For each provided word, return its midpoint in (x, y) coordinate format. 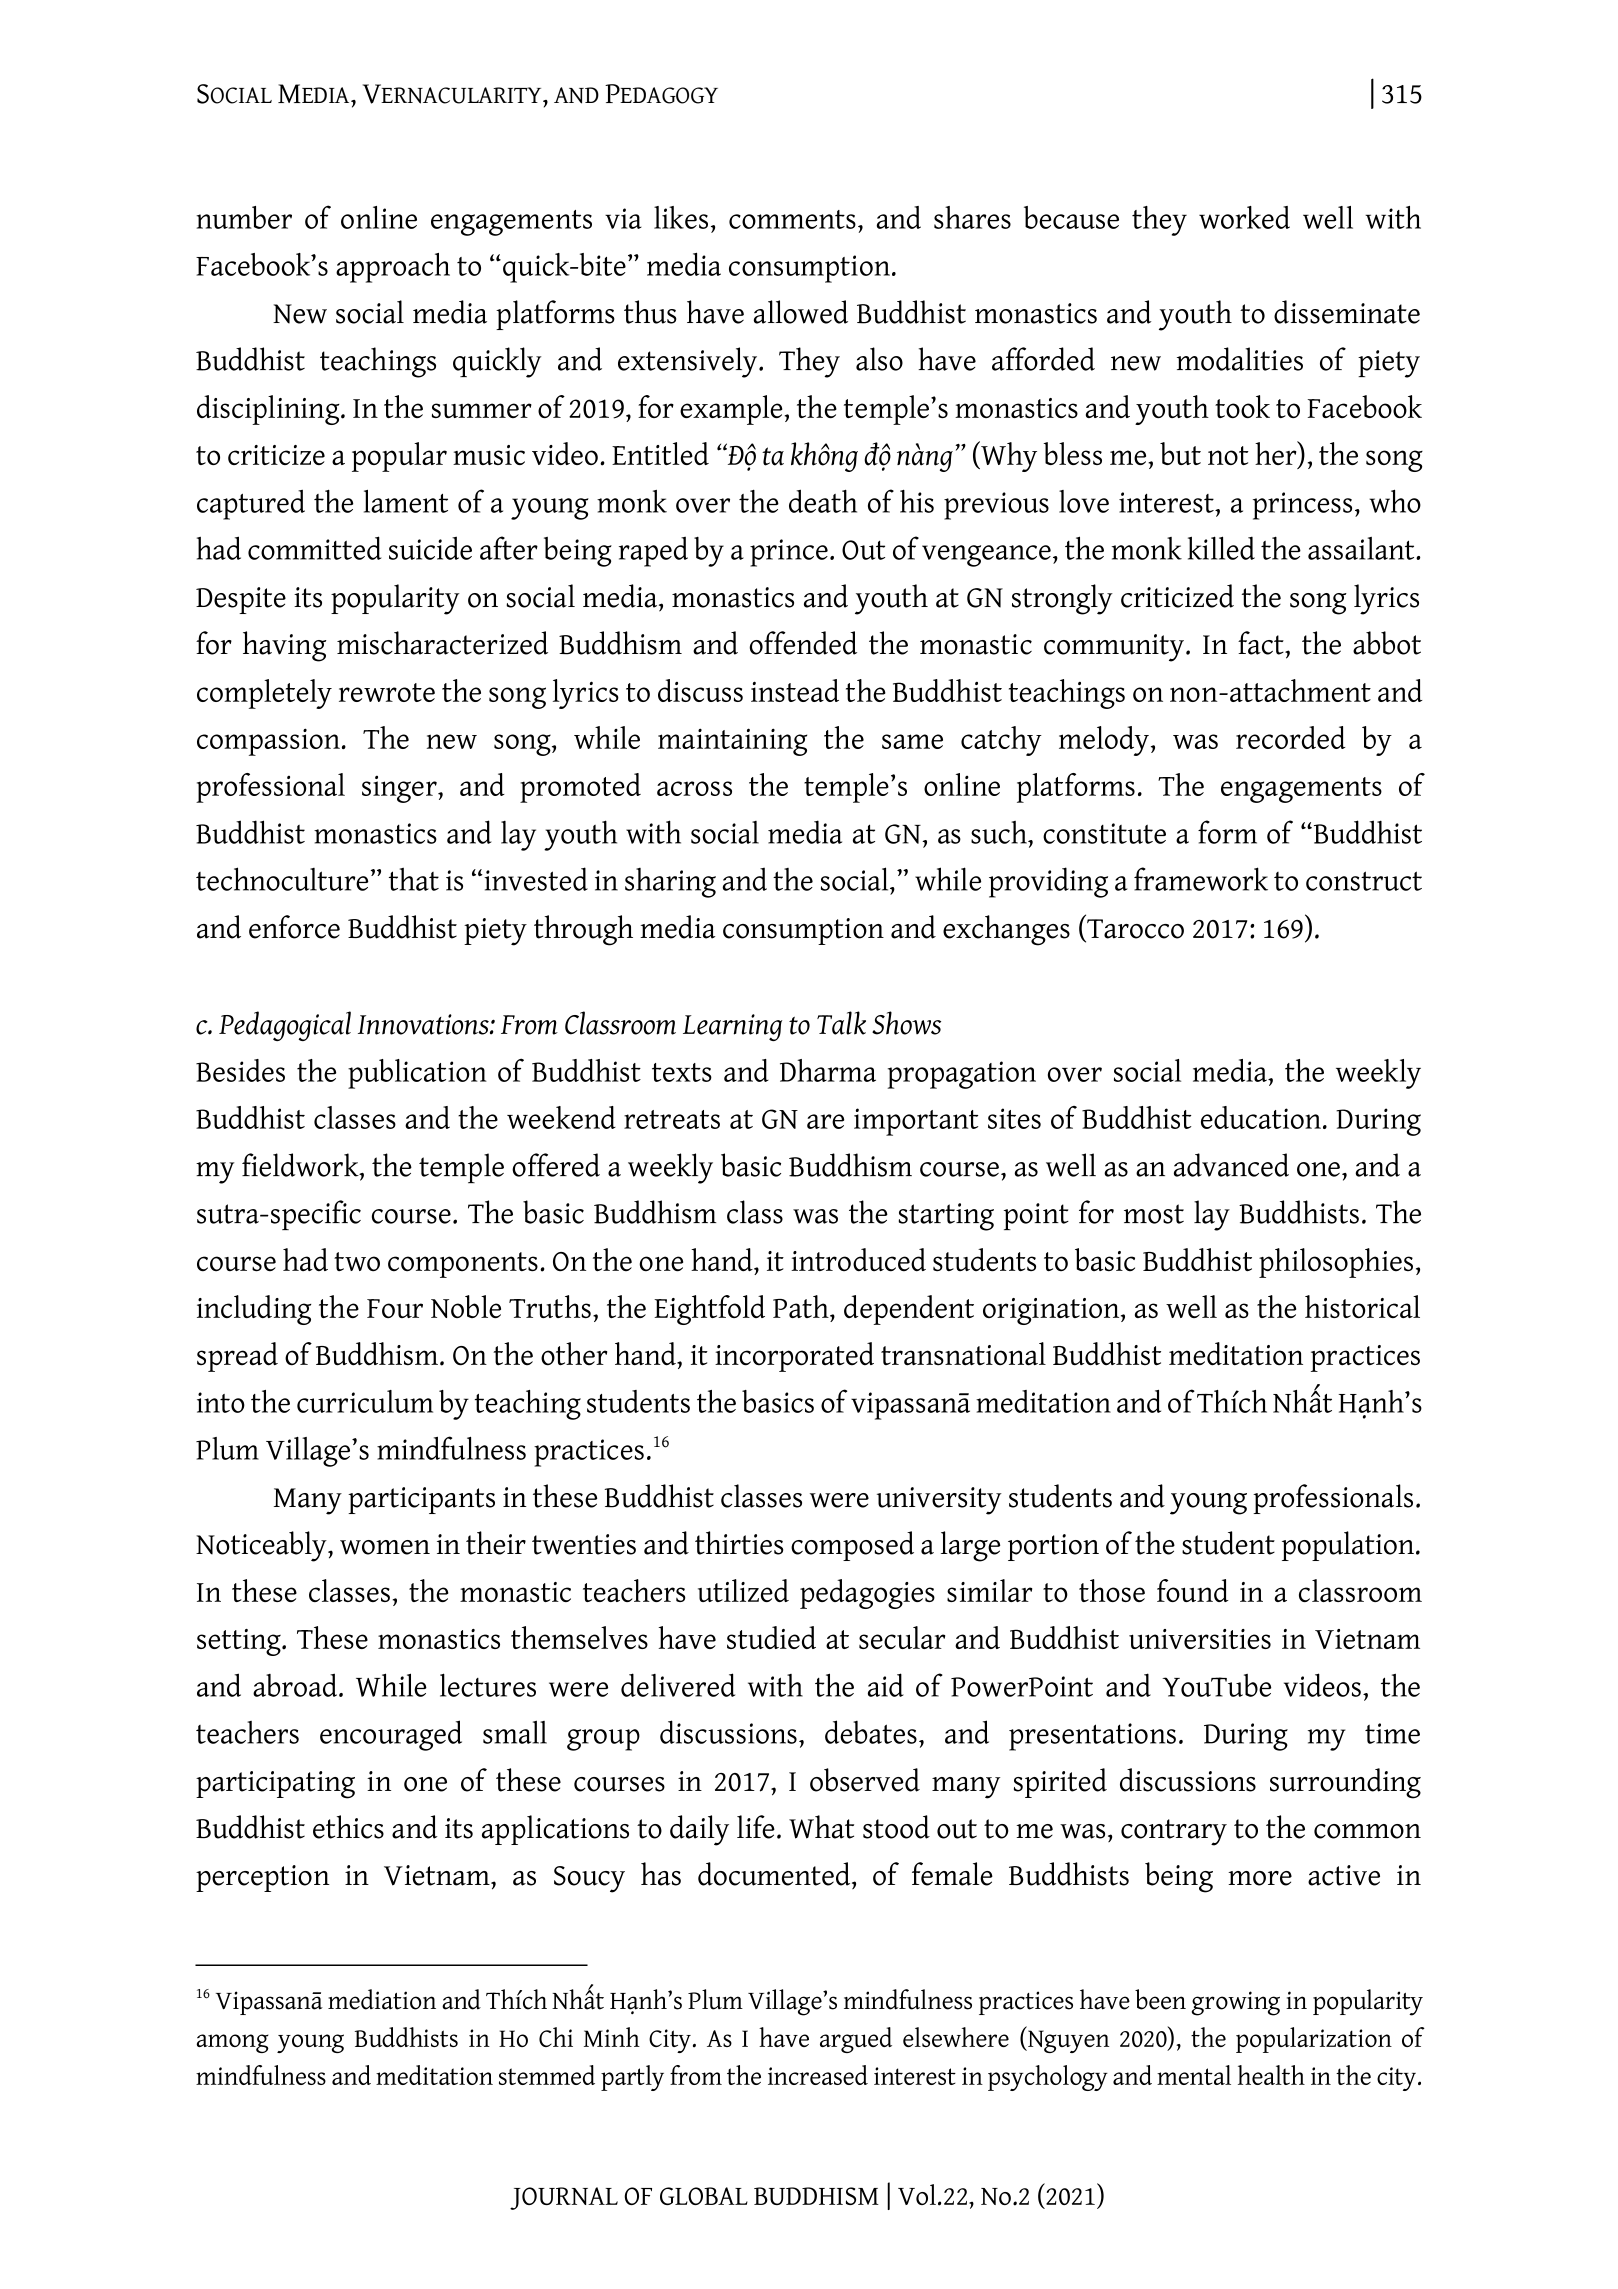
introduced (858, 1259)
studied (771, 1637)
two (357, 1261)
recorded (1290, 737)
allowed (801, 312)
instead (795, 690)
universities (1200, 1639)
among (233, 2043)
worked (1244, 217)
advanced (1231, 1165)
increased (818, 2075)
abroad (296, 1685)
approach (393, 268)
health (1271, 2075)
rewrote (387, 692)
